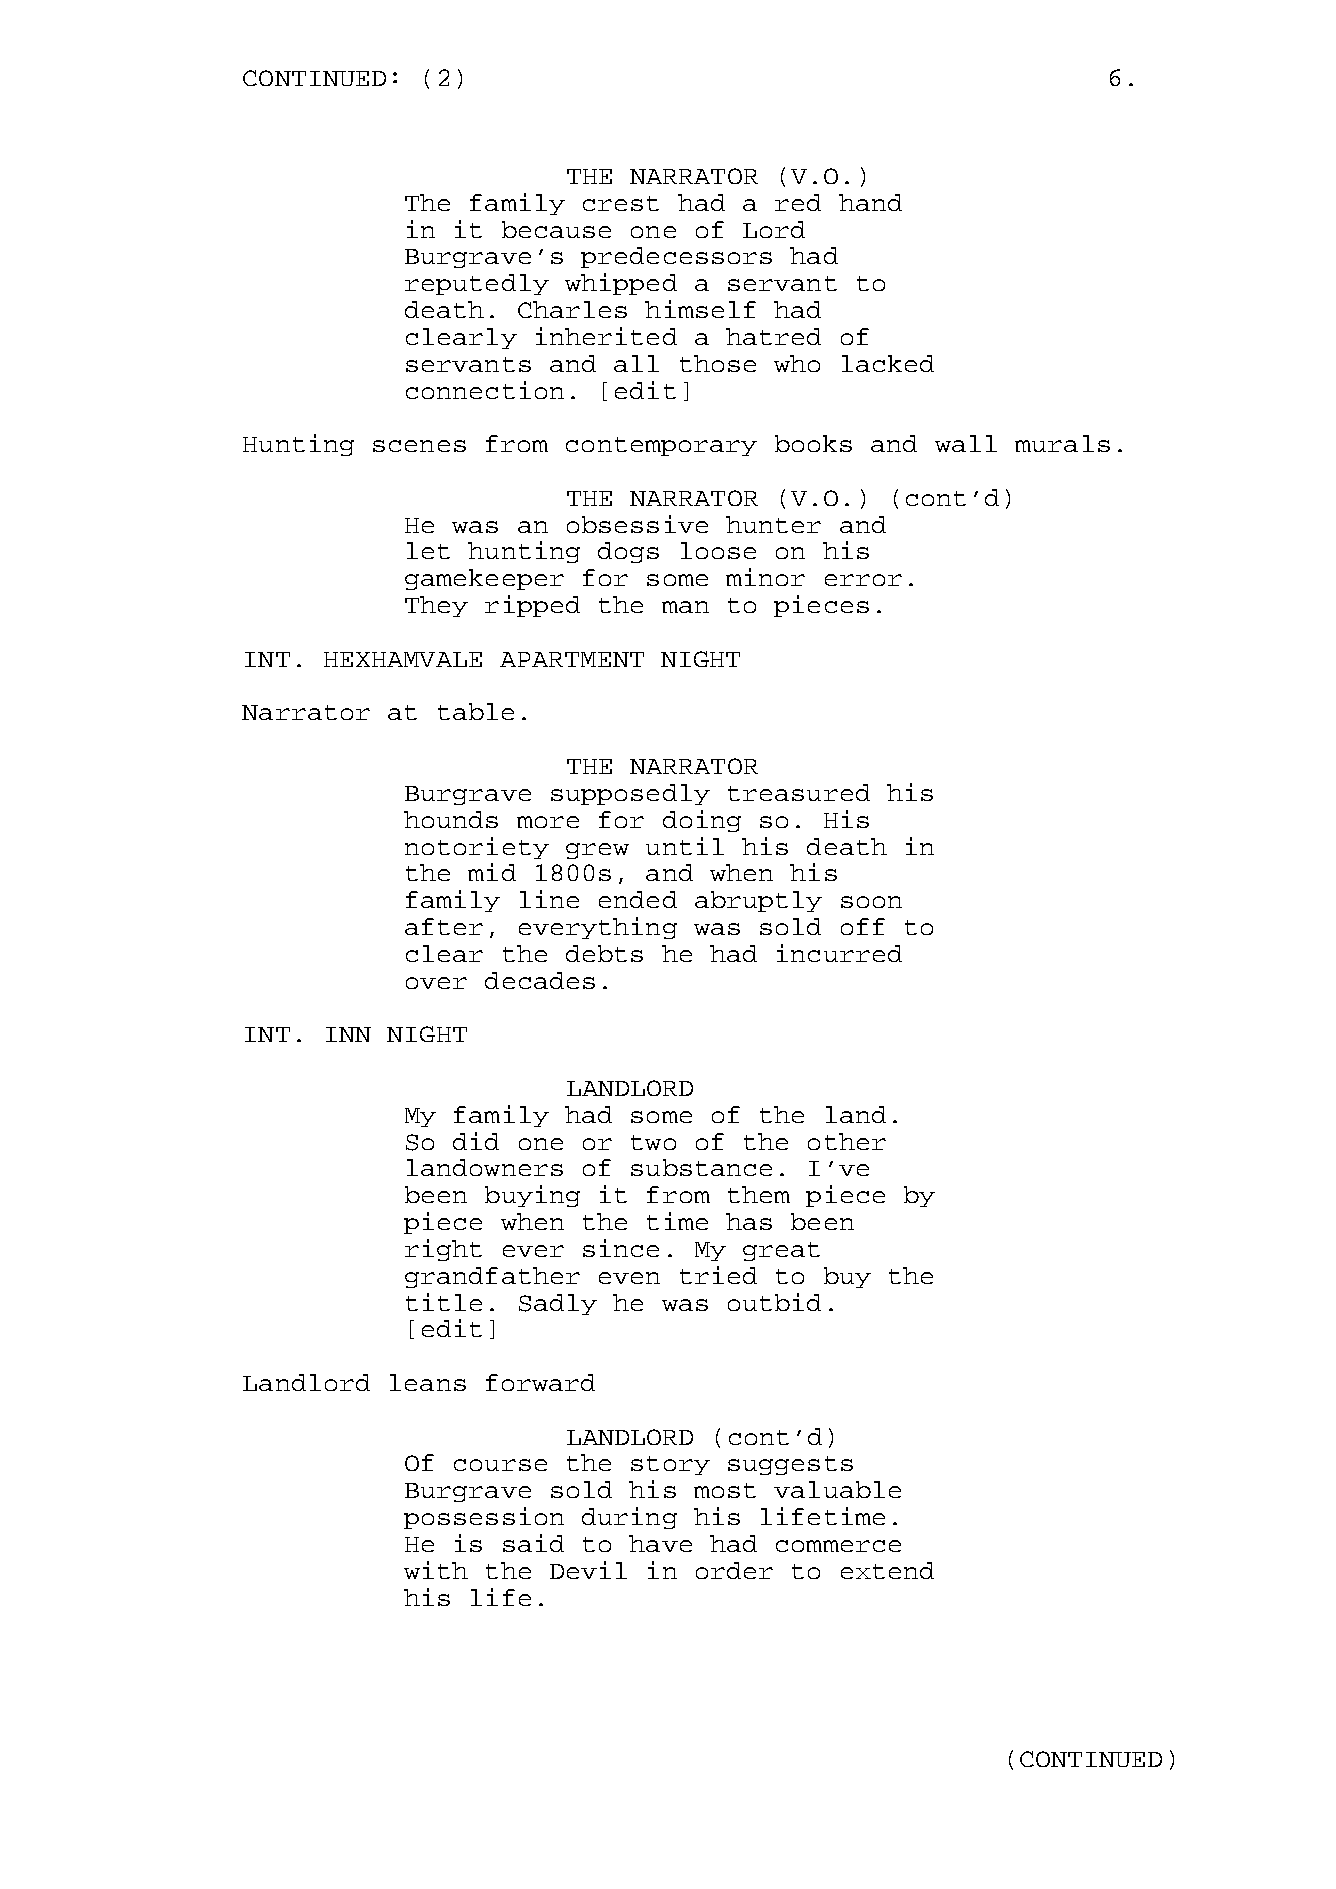 The width and height of the screenshot is (1336, 1889). I want to click on most, so click(725, 1490).
